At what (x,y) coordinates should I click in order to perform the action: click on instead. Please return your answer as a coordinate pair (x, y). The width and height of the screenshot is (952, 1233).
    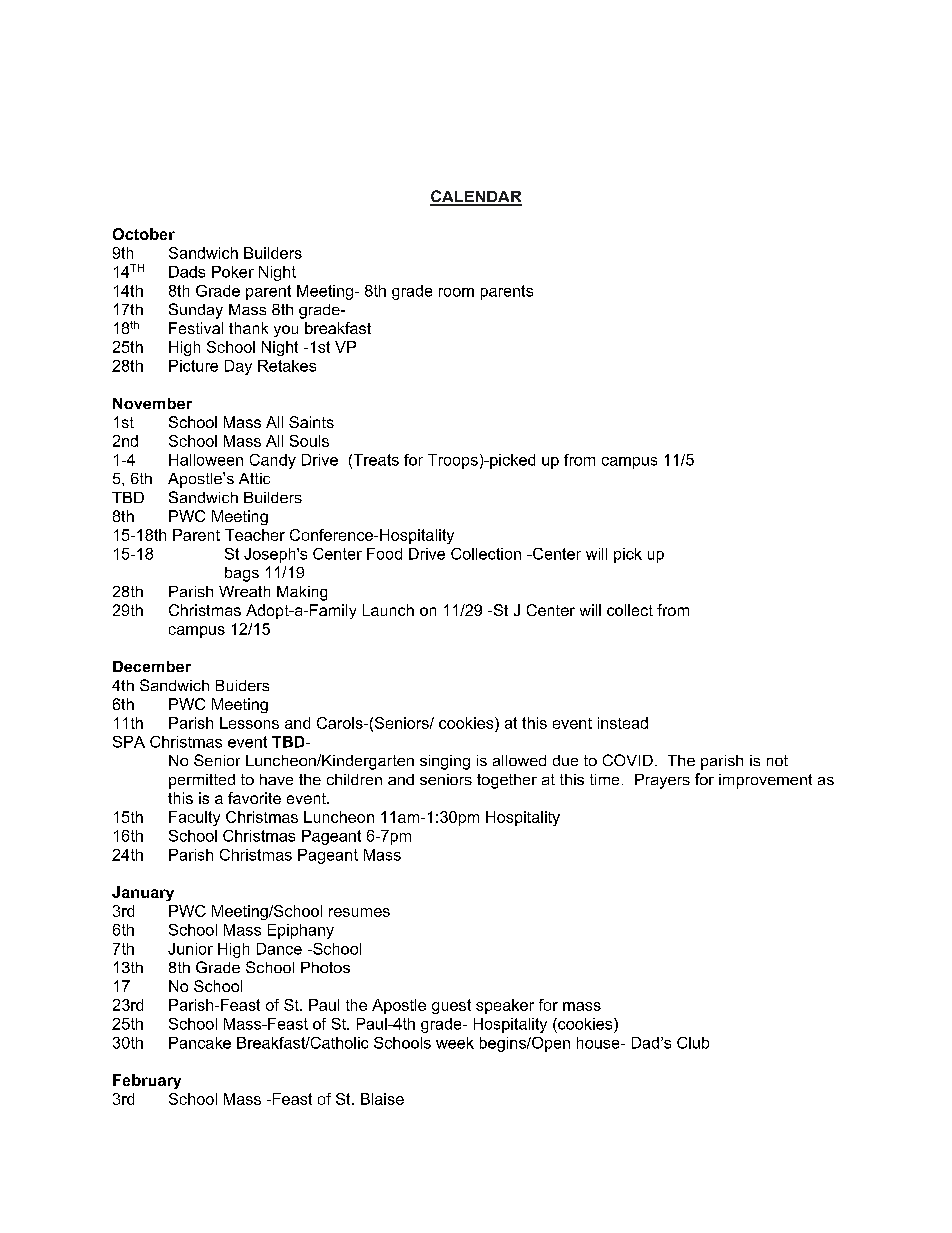
    Looking at the image, I should click on (623, 723).
